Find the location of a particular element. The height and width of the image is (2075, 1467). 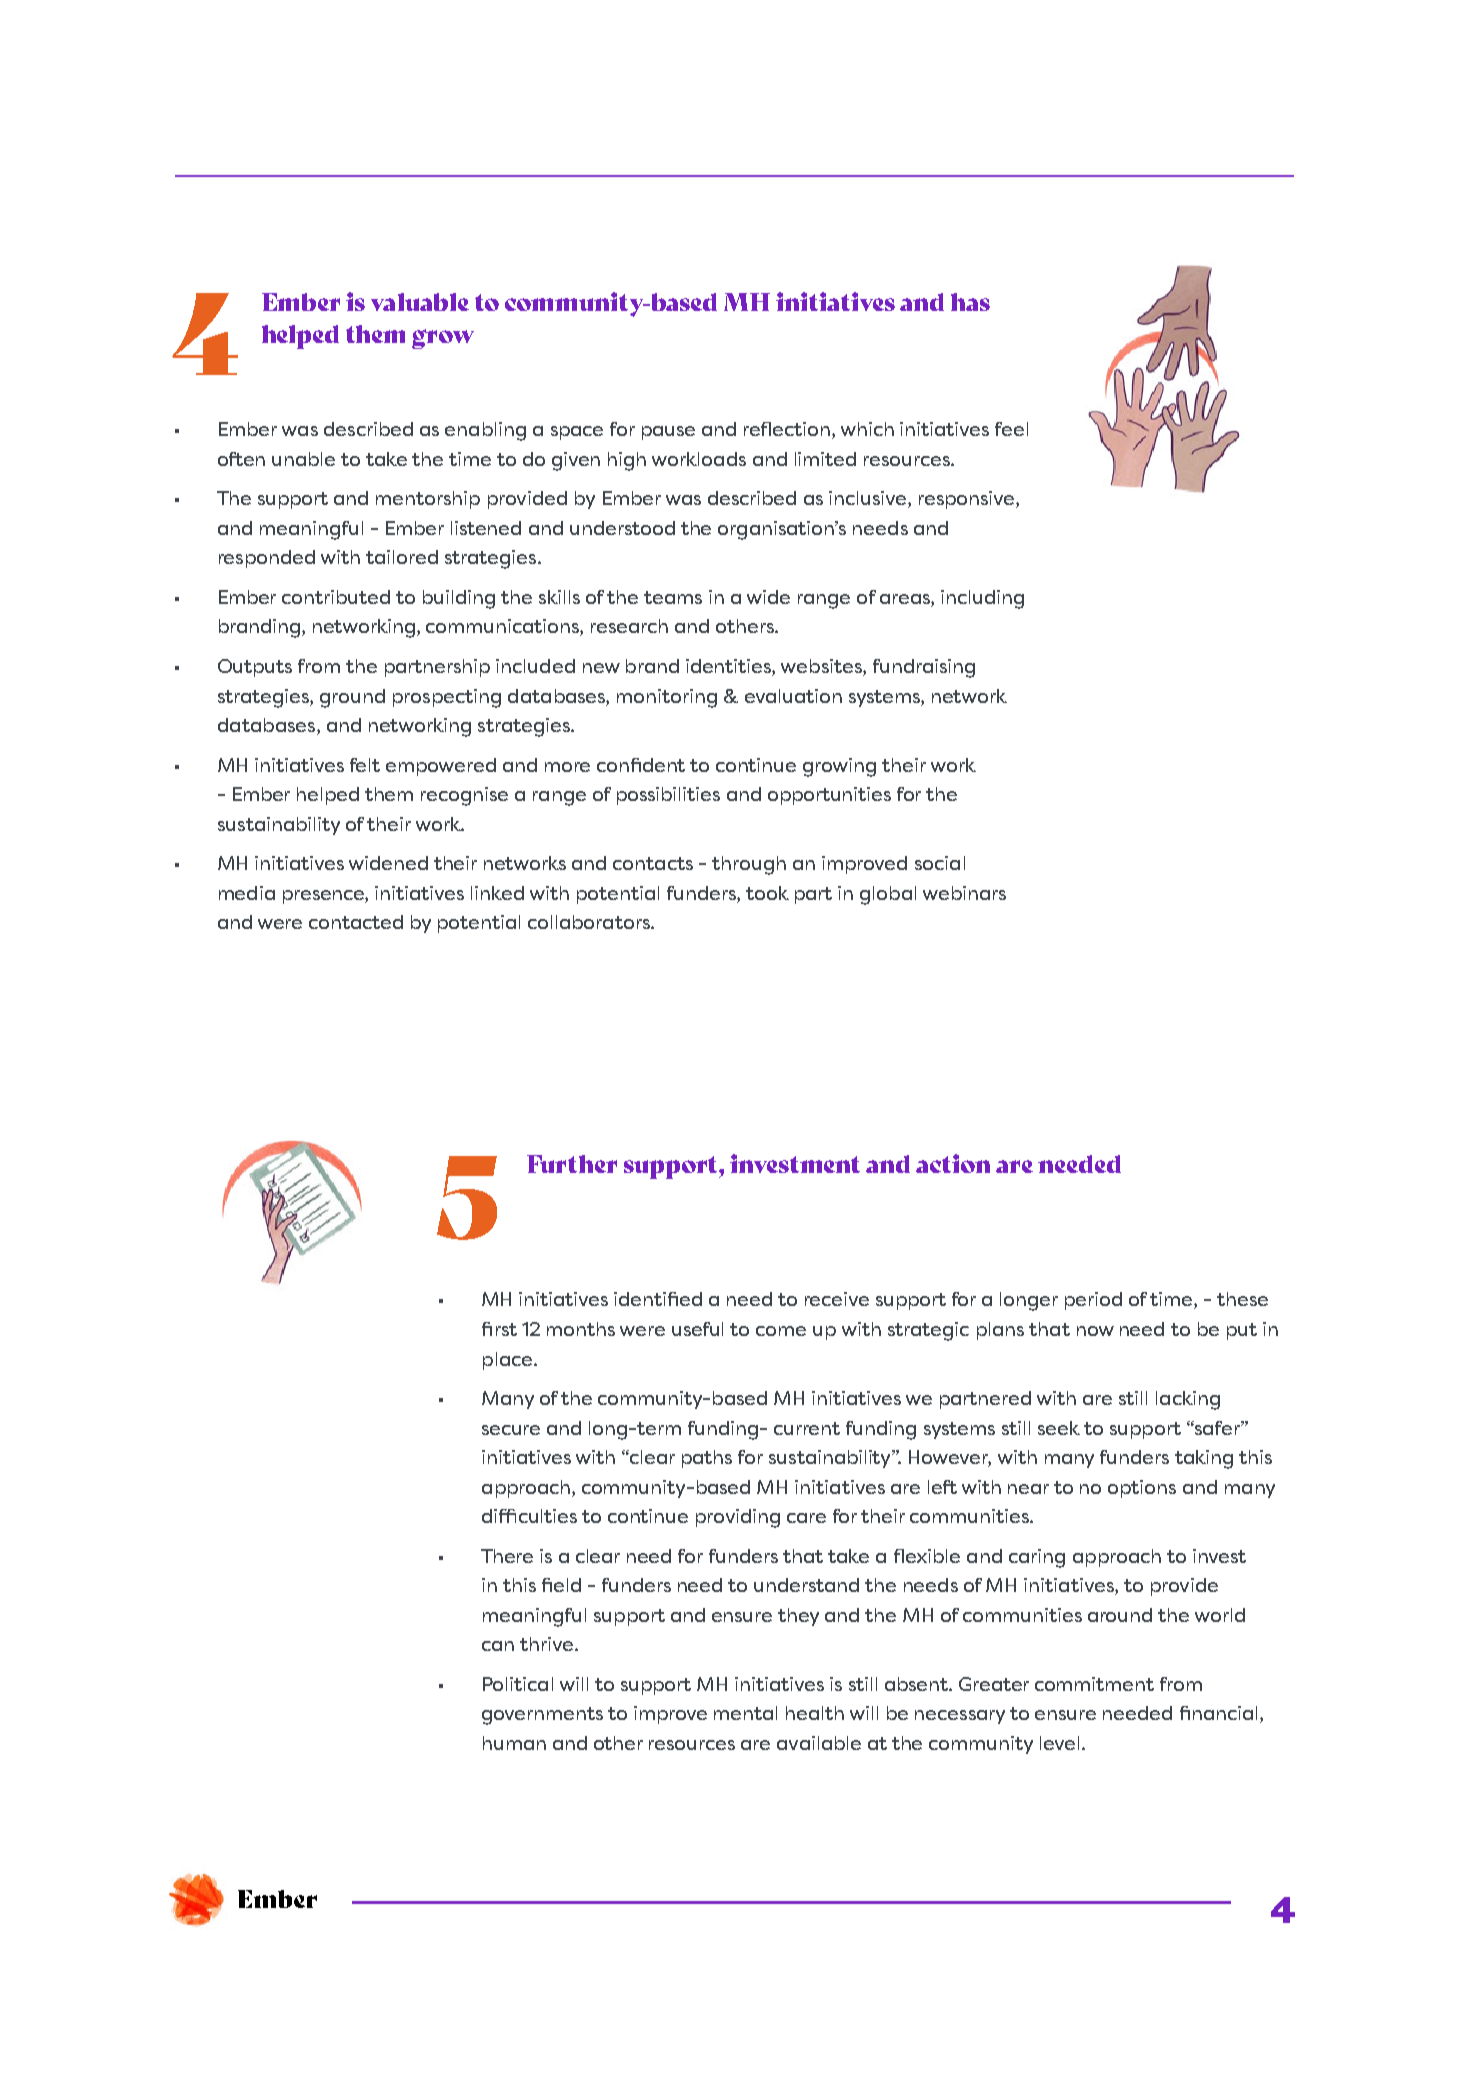

can is located at coordinates (498, 1646).
